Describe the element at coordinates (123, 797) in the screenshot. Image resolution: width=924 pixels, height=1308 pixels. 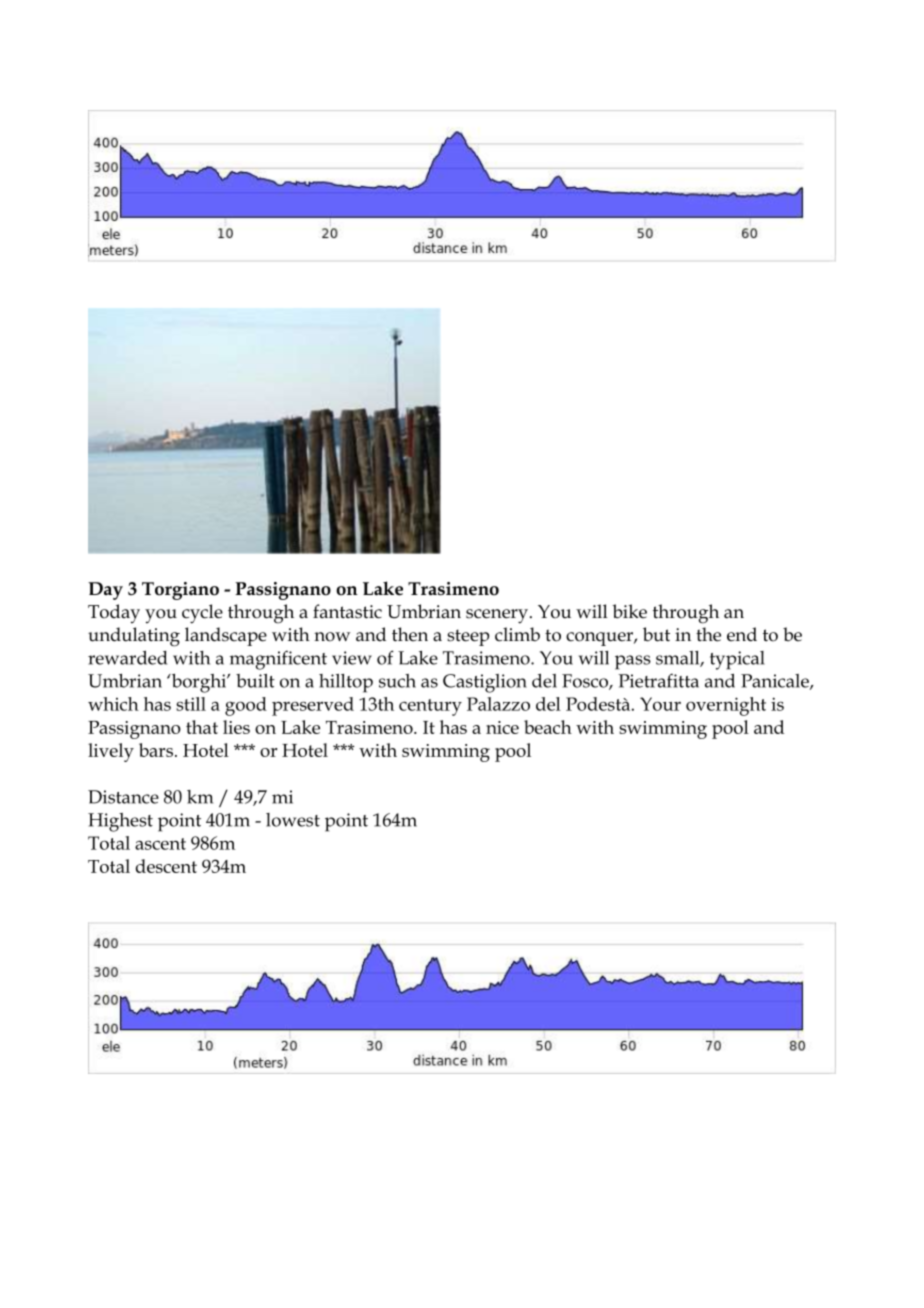
I see `Distance` at that location.
